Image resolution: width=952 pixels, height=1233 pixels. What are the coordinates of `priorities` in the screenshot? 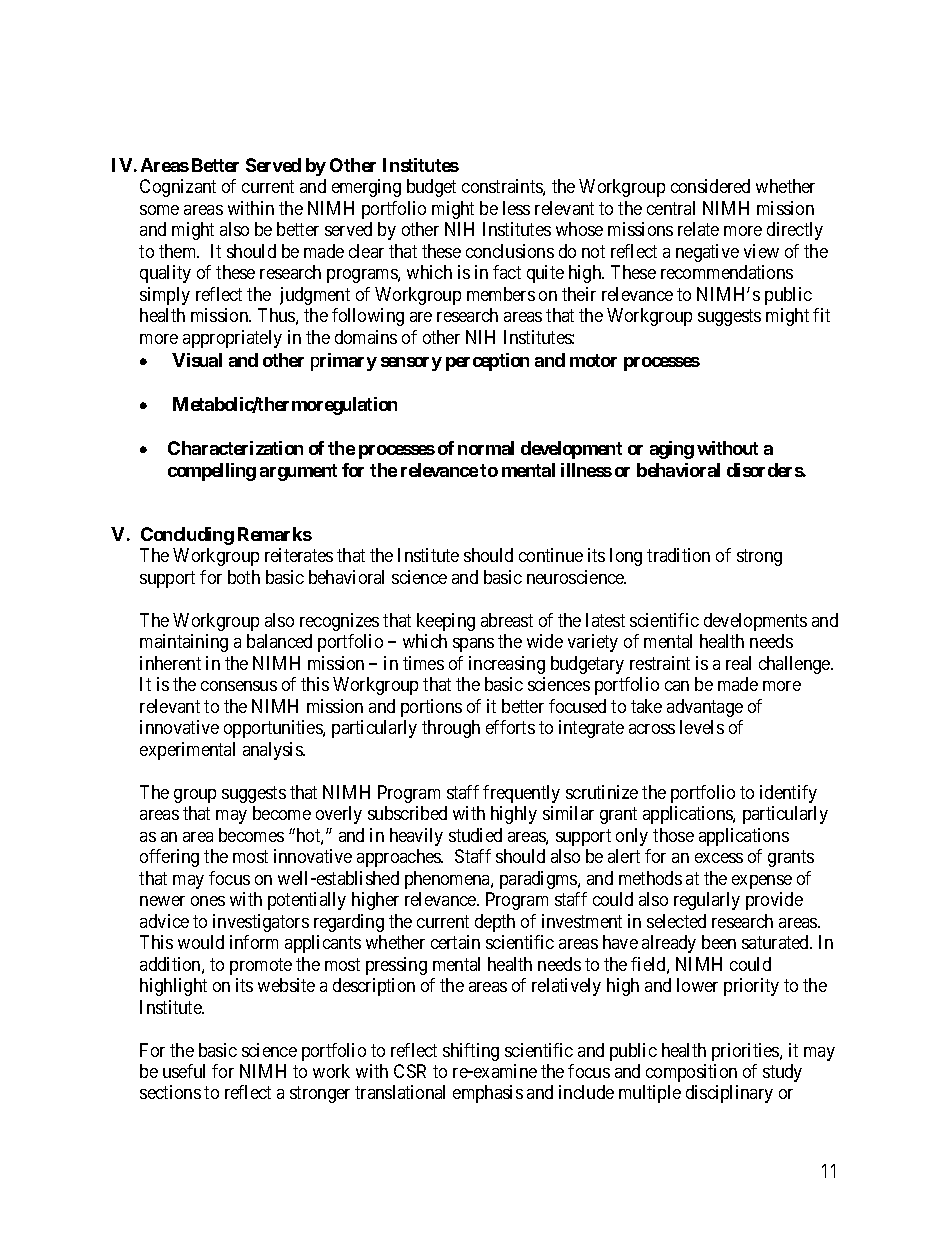 It's located at (746, 1052).
